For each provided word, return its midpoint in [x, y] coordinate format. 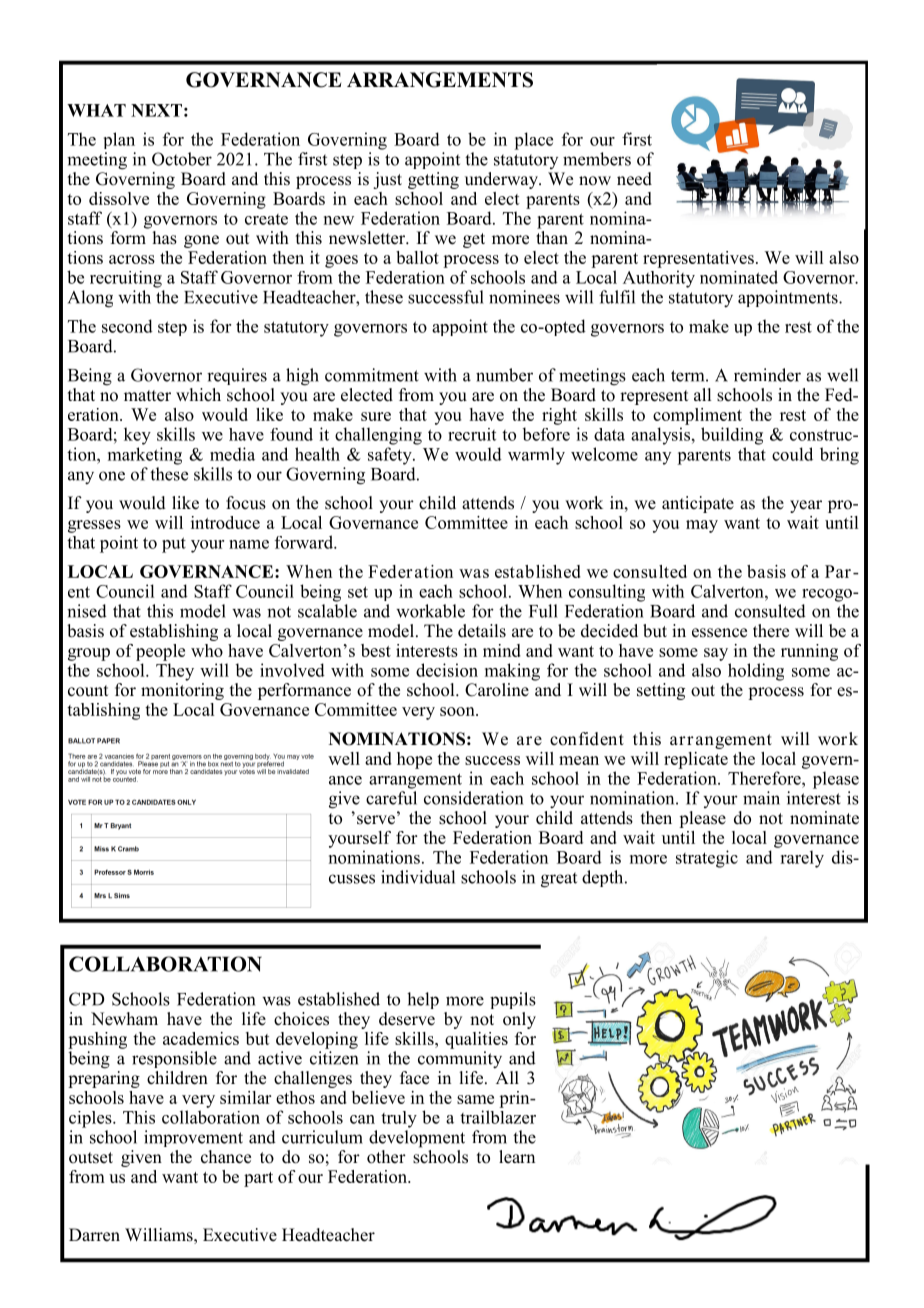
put [174, 545]
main [761, 798]
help [423, 1000]
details [482, 631]
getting [433, 180]
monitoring [182, 690]
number [504, 375]
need [634, 179]
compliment [697, 416]
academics [201, 1038]
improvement [193, 1138]
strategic [707, 859]
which [198, 394]
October [182, 159]
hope [414, 760]
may [702, 526]
